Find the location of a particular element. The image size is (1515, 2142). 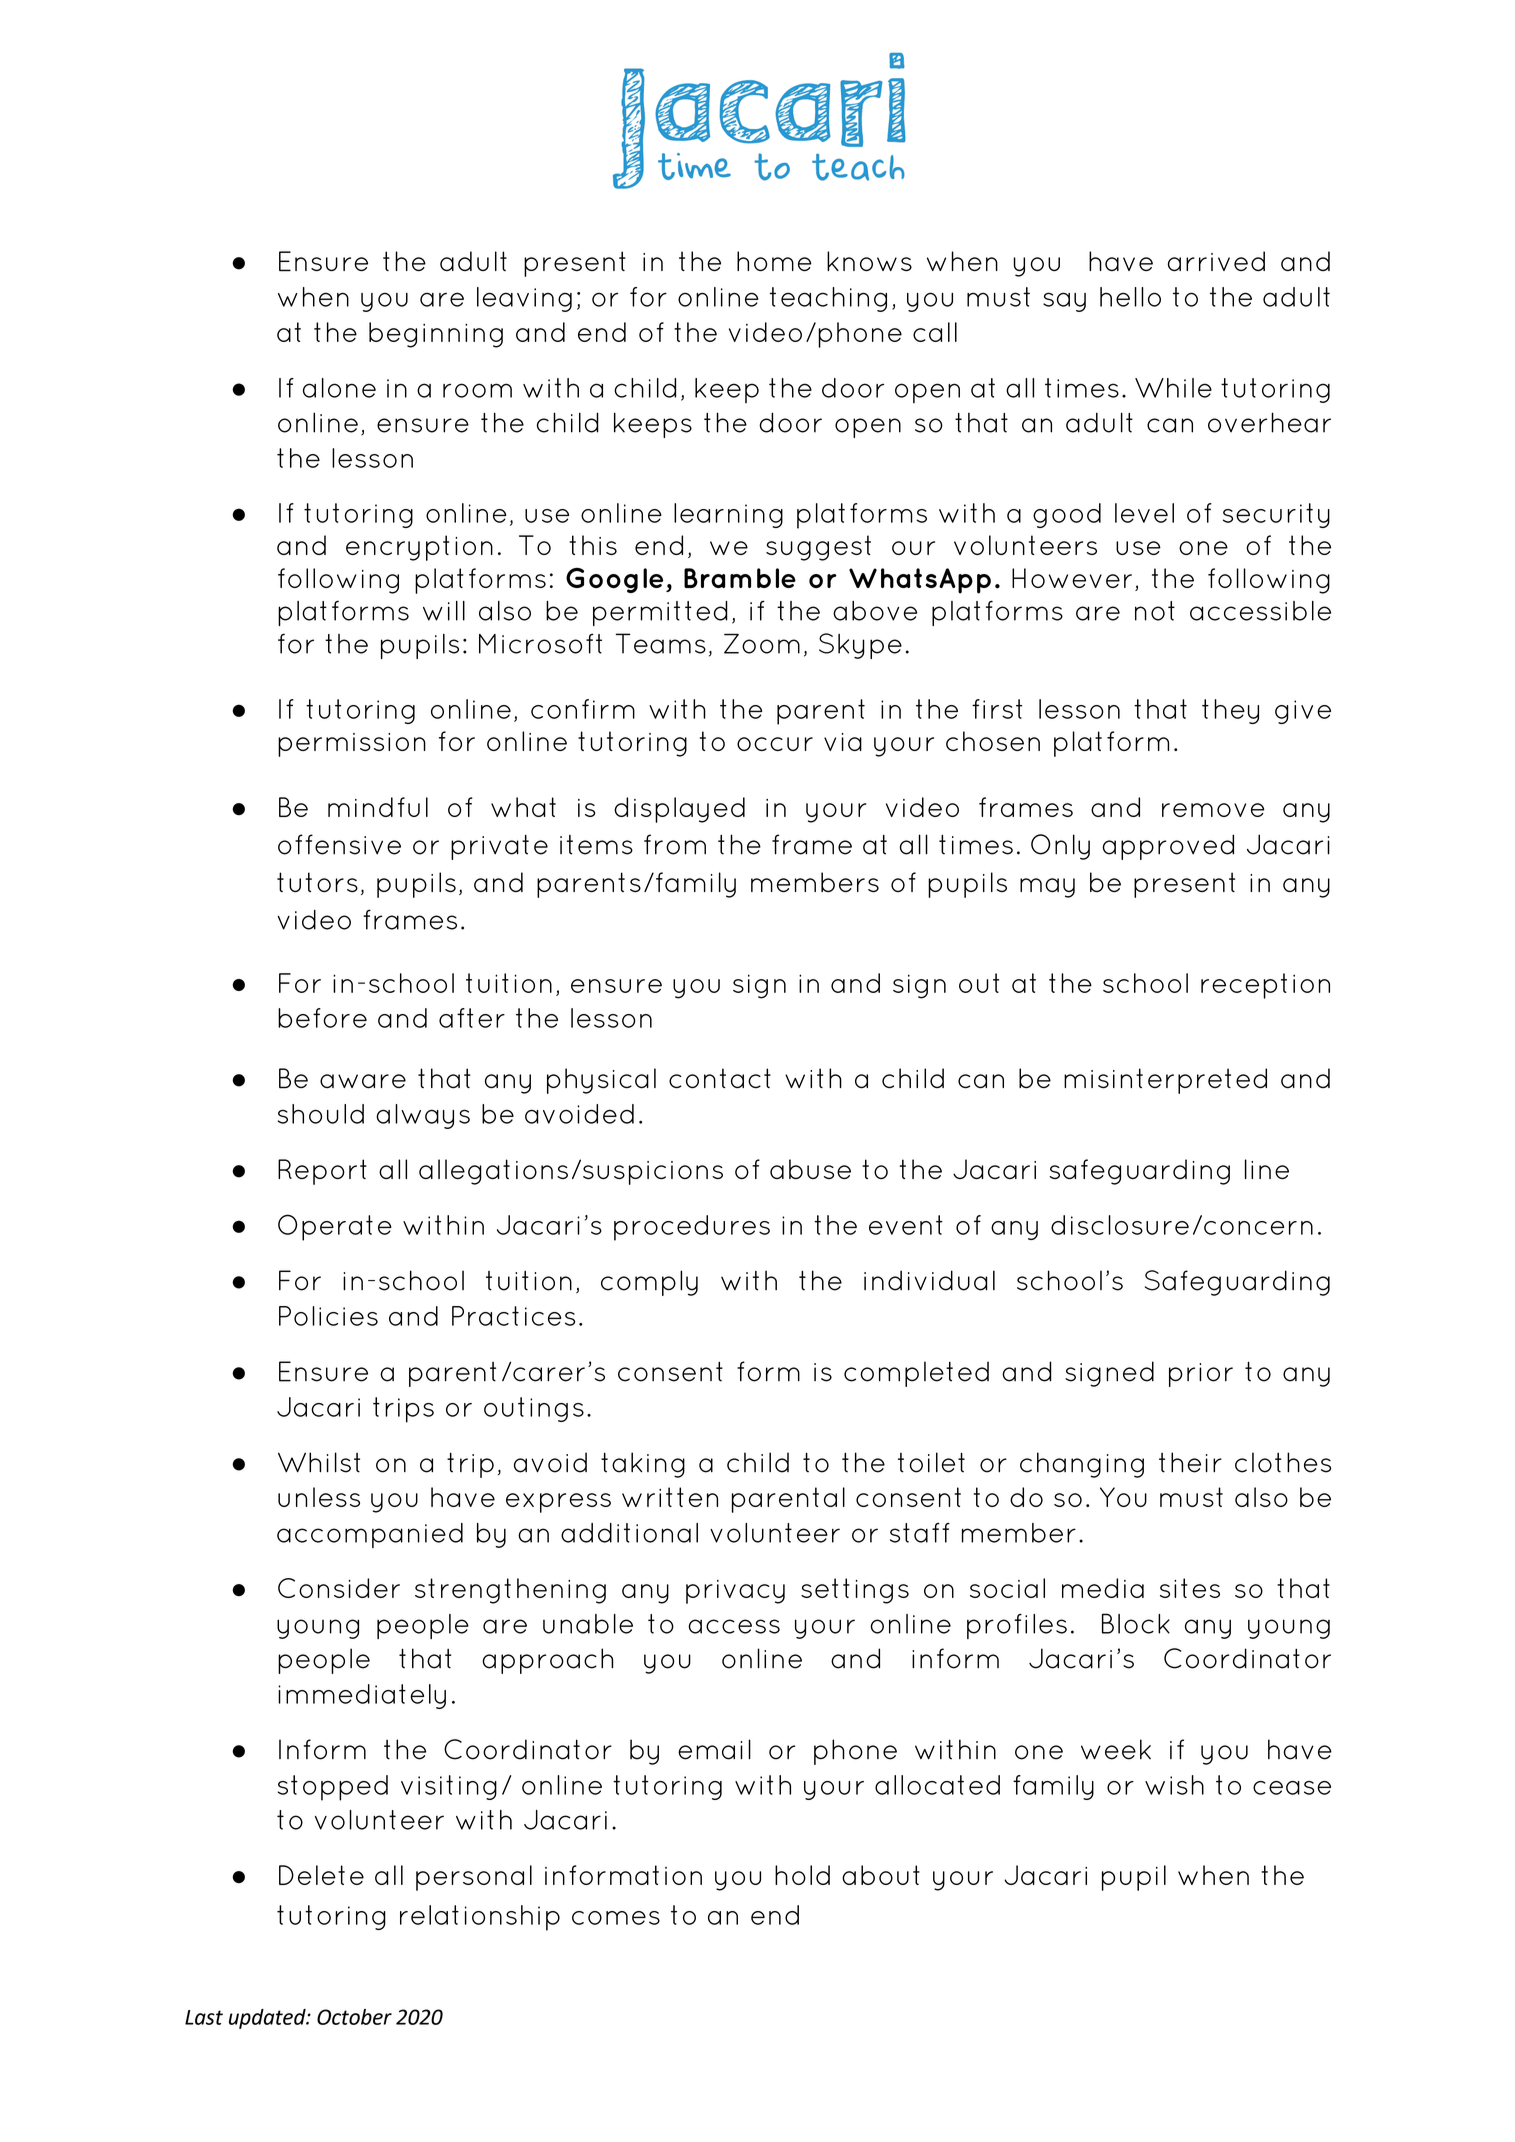

sites is located at coordinates (1190, 1588).
